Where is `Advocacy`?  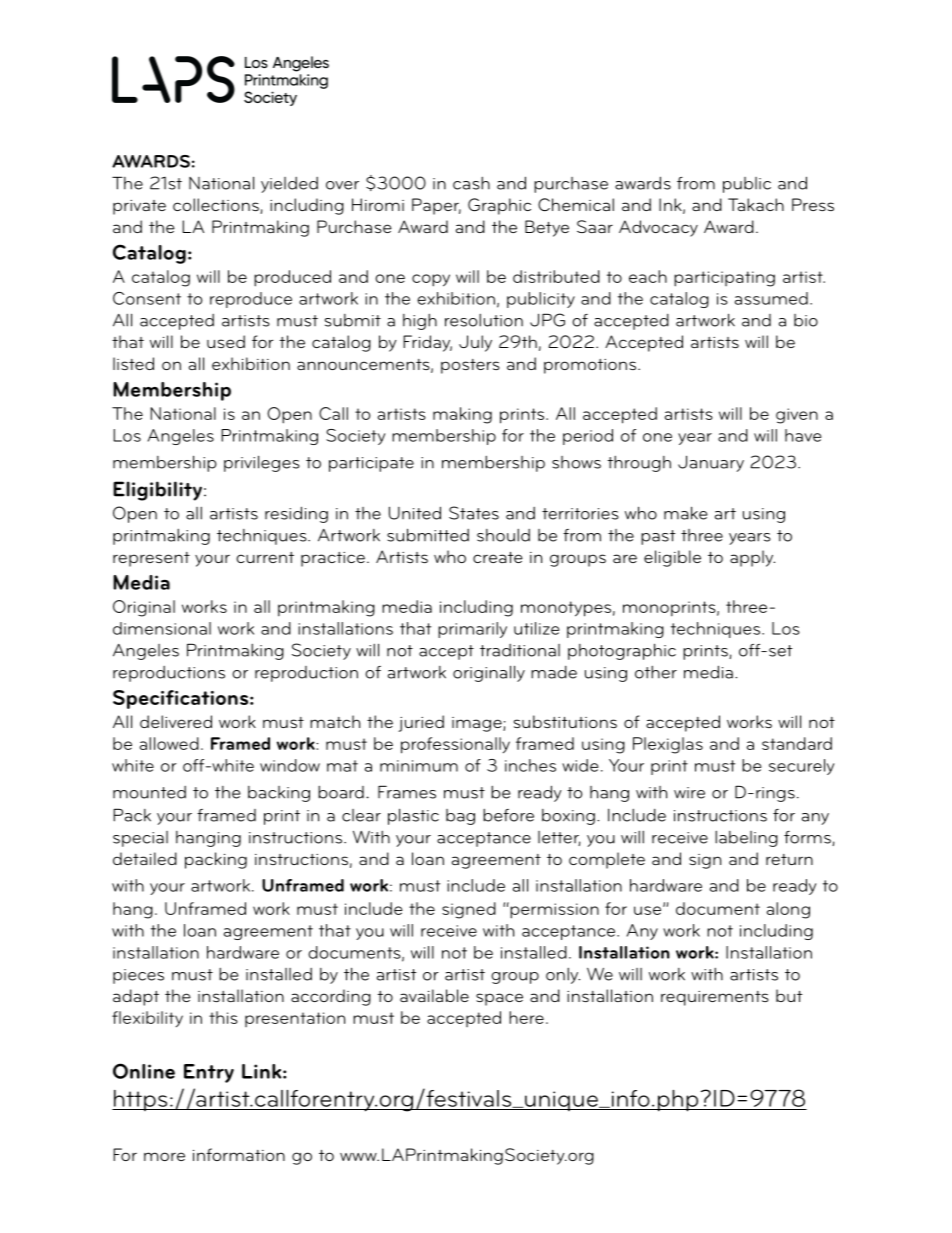
Advocacy is located at coordinates (658, 228).
